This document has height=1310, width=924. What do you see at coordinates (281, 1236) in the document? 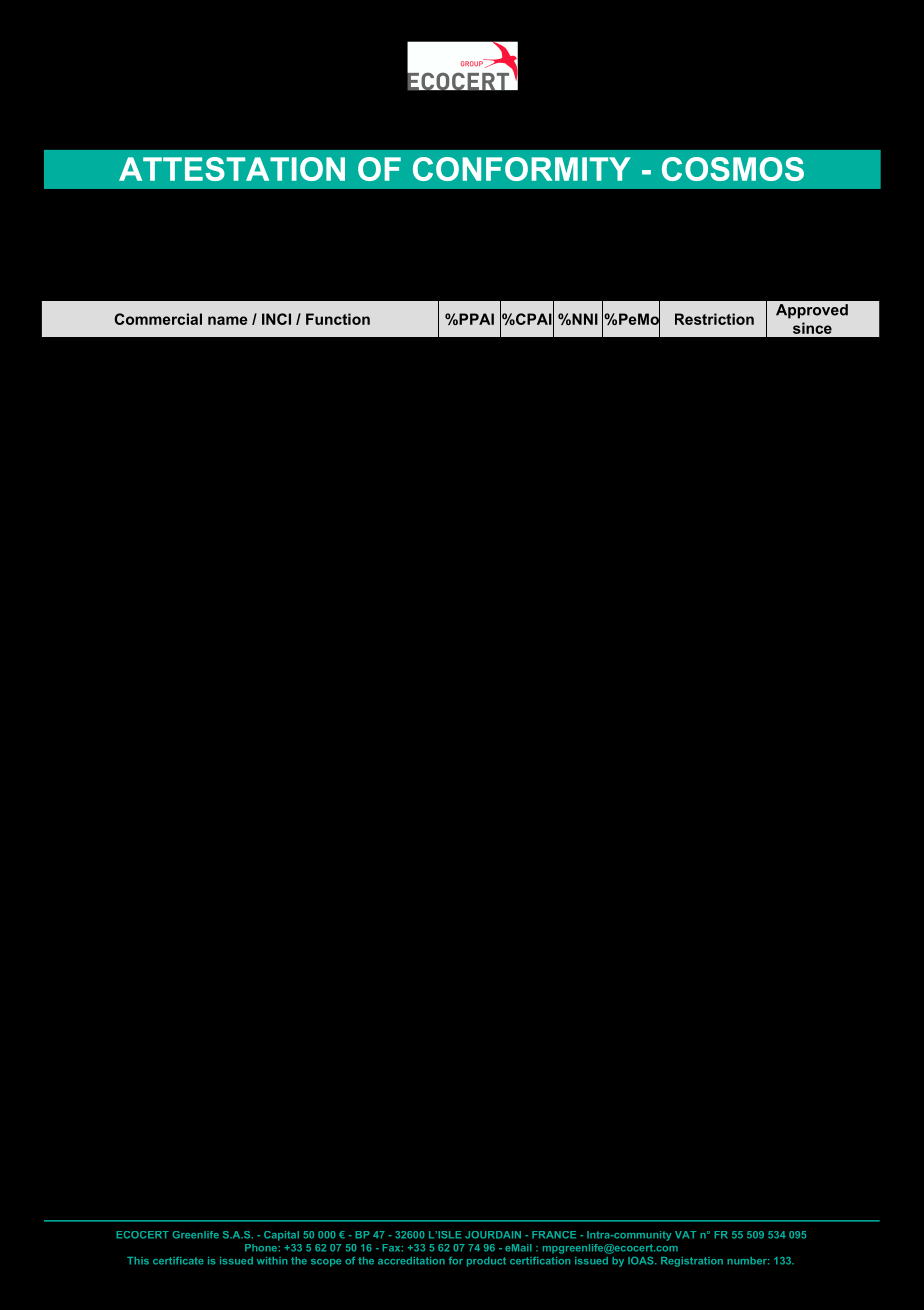
I see `Capital` at bounding box center [281, 1236].
